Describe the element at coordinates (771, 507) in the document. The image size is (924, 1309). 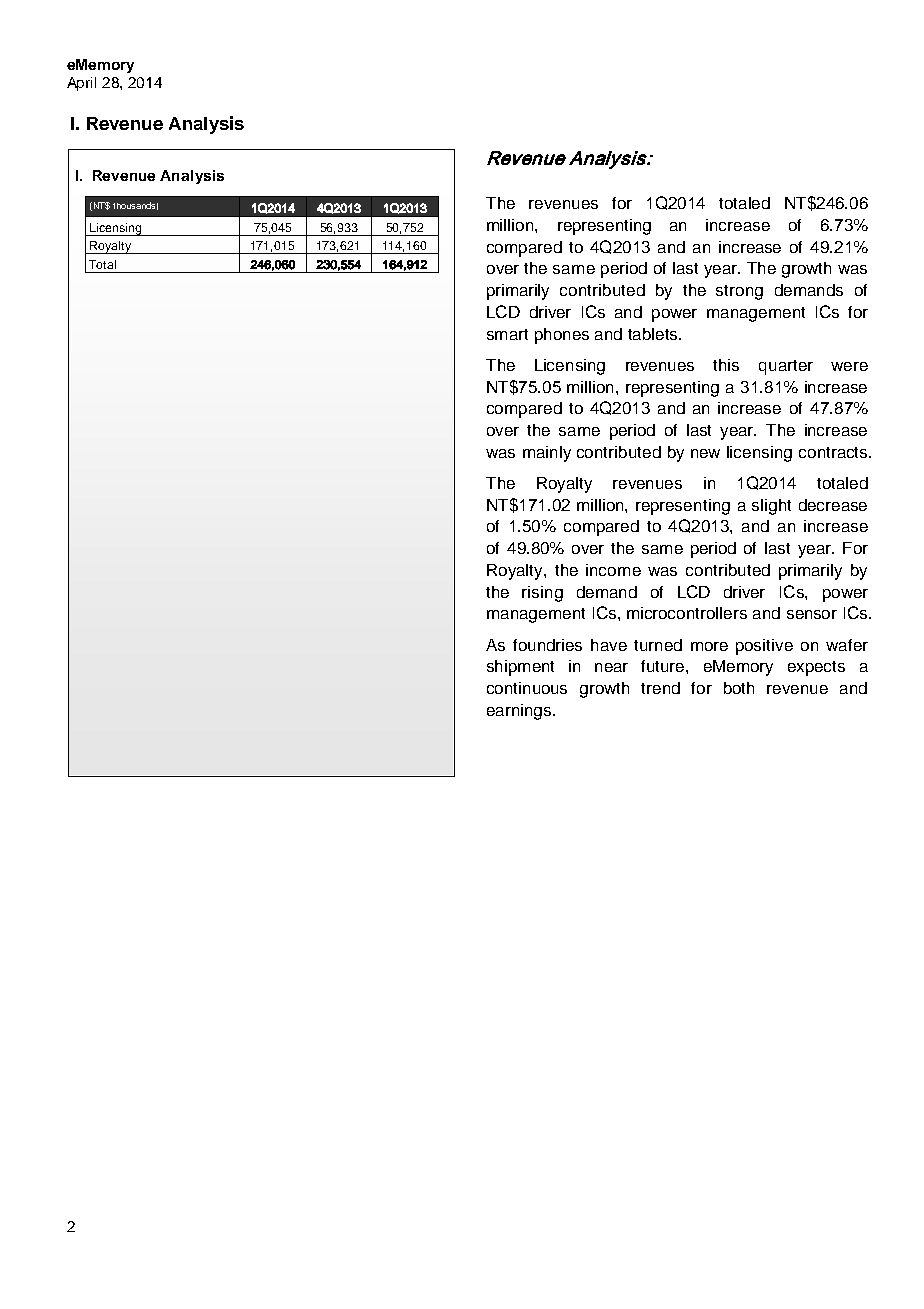
I see `slight` at that location.
